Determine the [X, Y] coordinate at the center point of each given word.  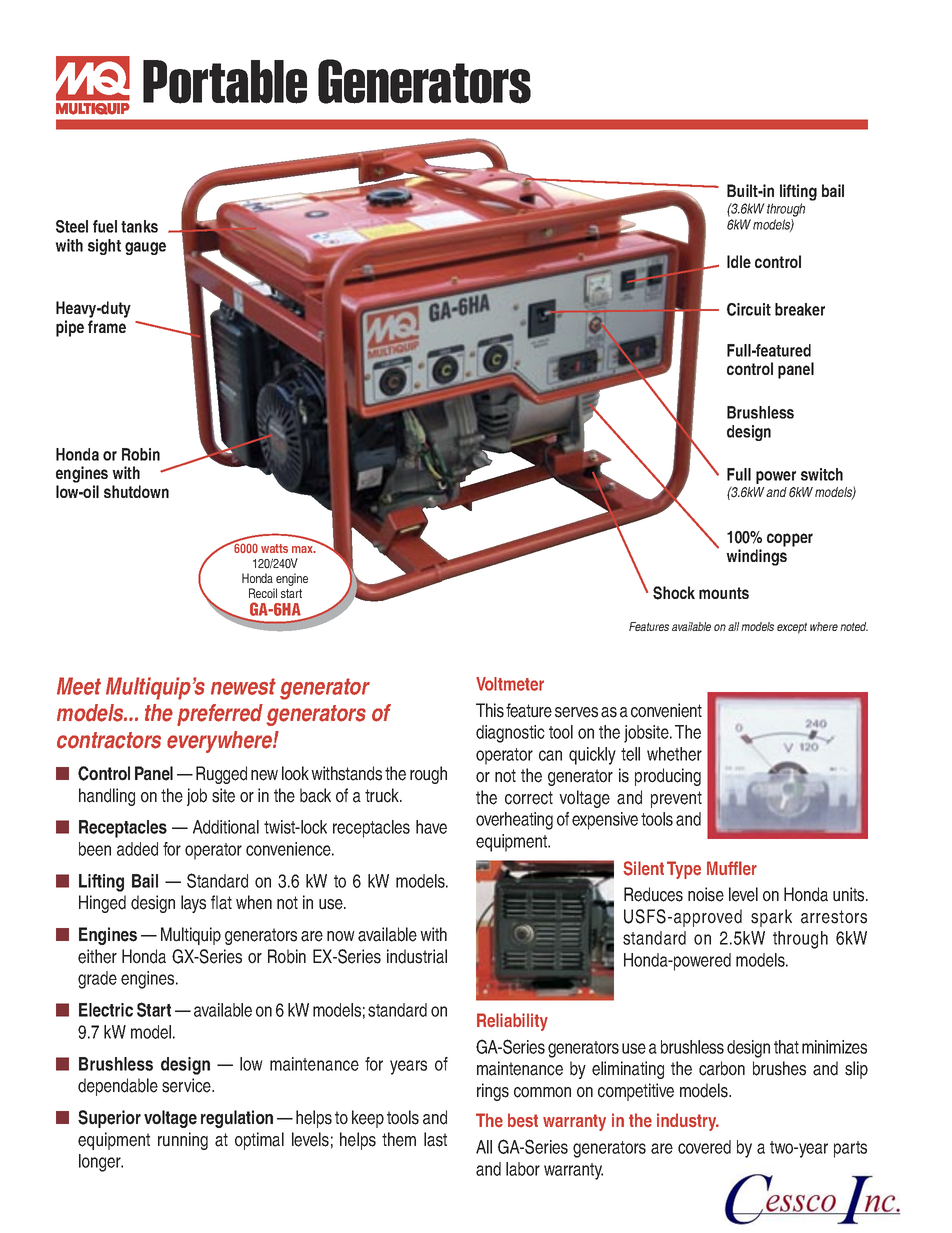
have [431, 827]
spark [771, 918]
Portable [225, 82]
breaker [800, 309]
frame [107, 326]
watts [274, 548]
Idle [739, 261]
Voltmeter [510, 684]
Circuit [749, 309]
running [183, 1141]
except [792, 628]
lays [193, 904]
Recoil [263, 593]
